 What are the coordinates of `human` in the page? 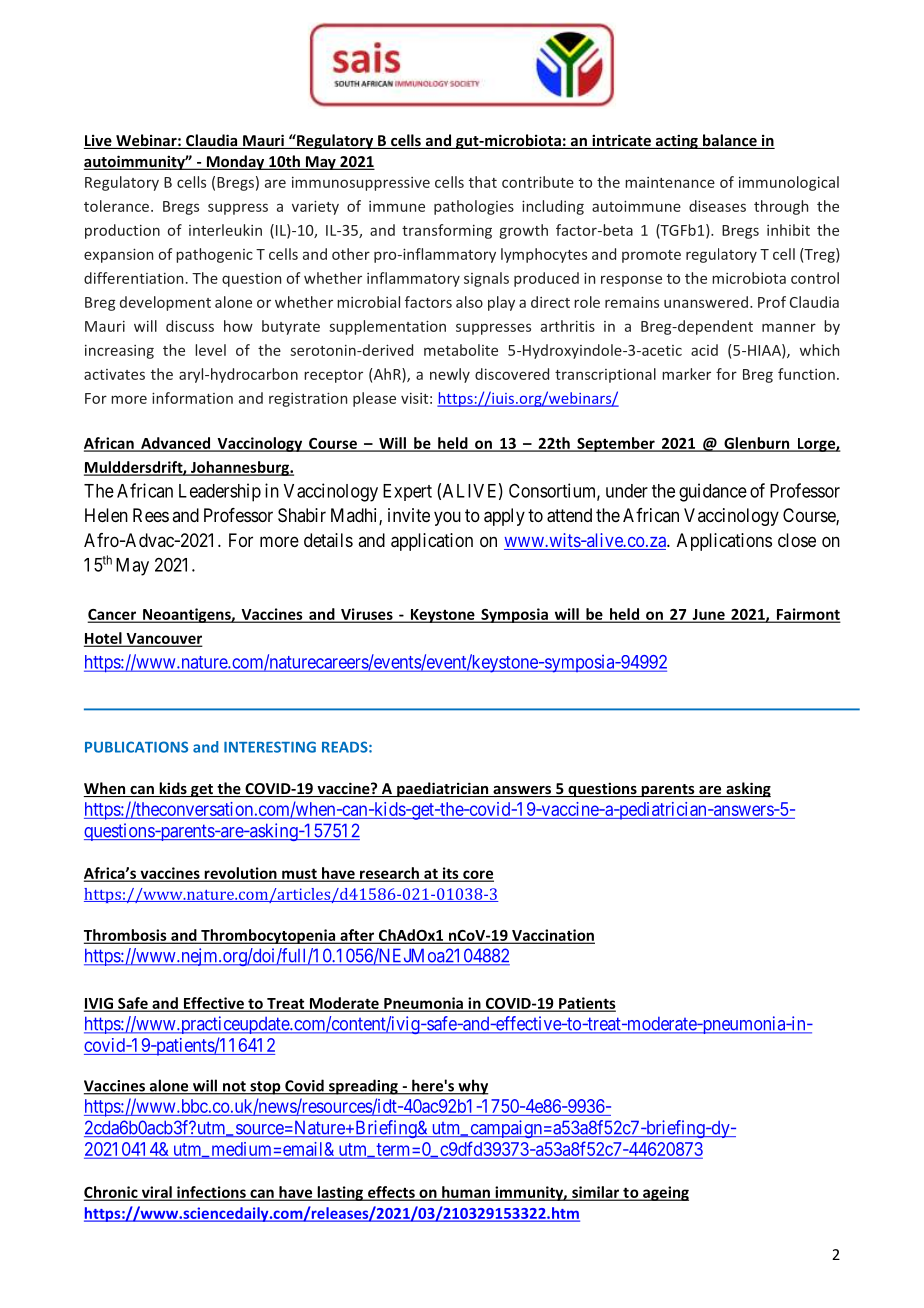 It's located at (466, 1193).
